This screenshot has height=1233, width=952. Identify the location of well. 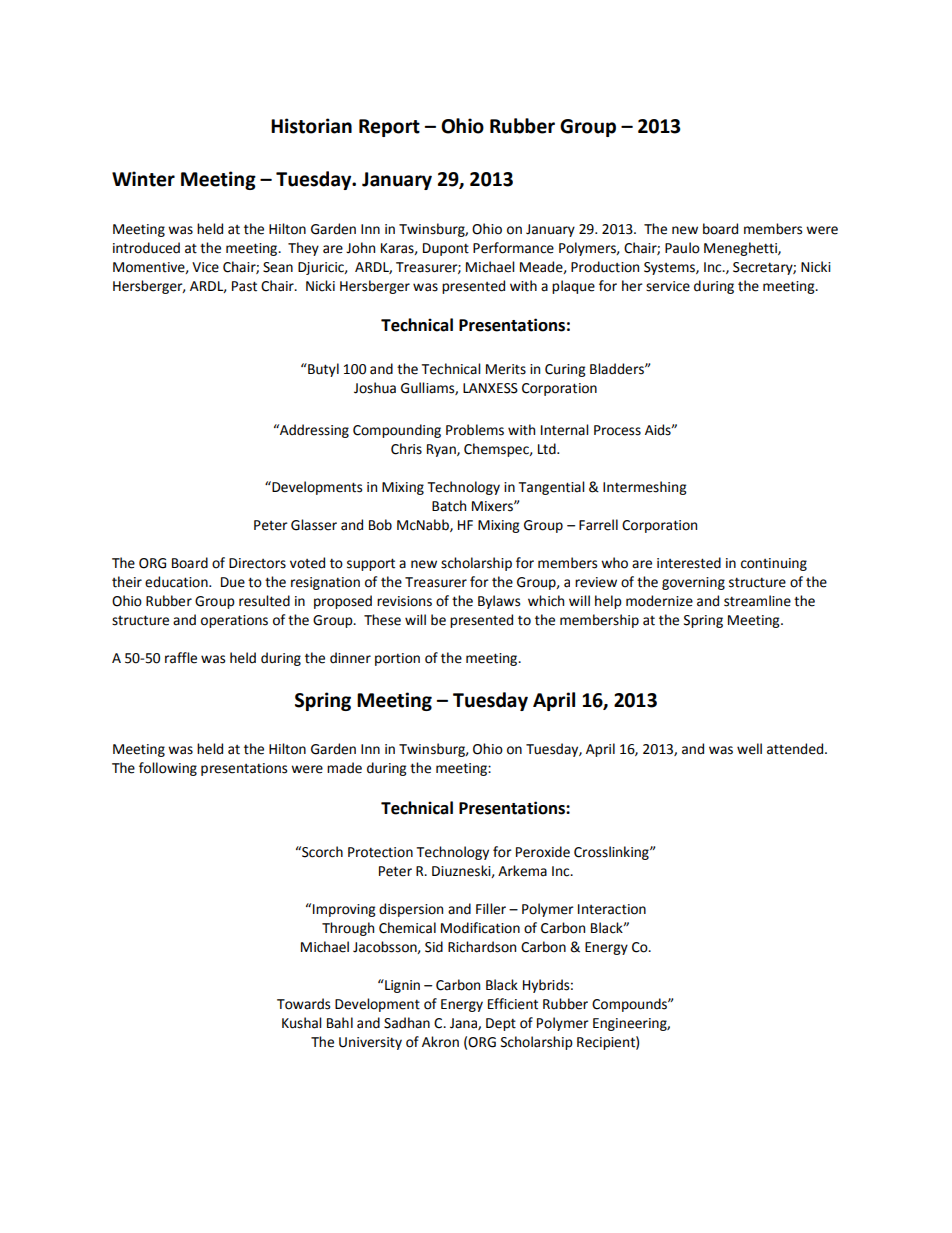
(749, 749).
